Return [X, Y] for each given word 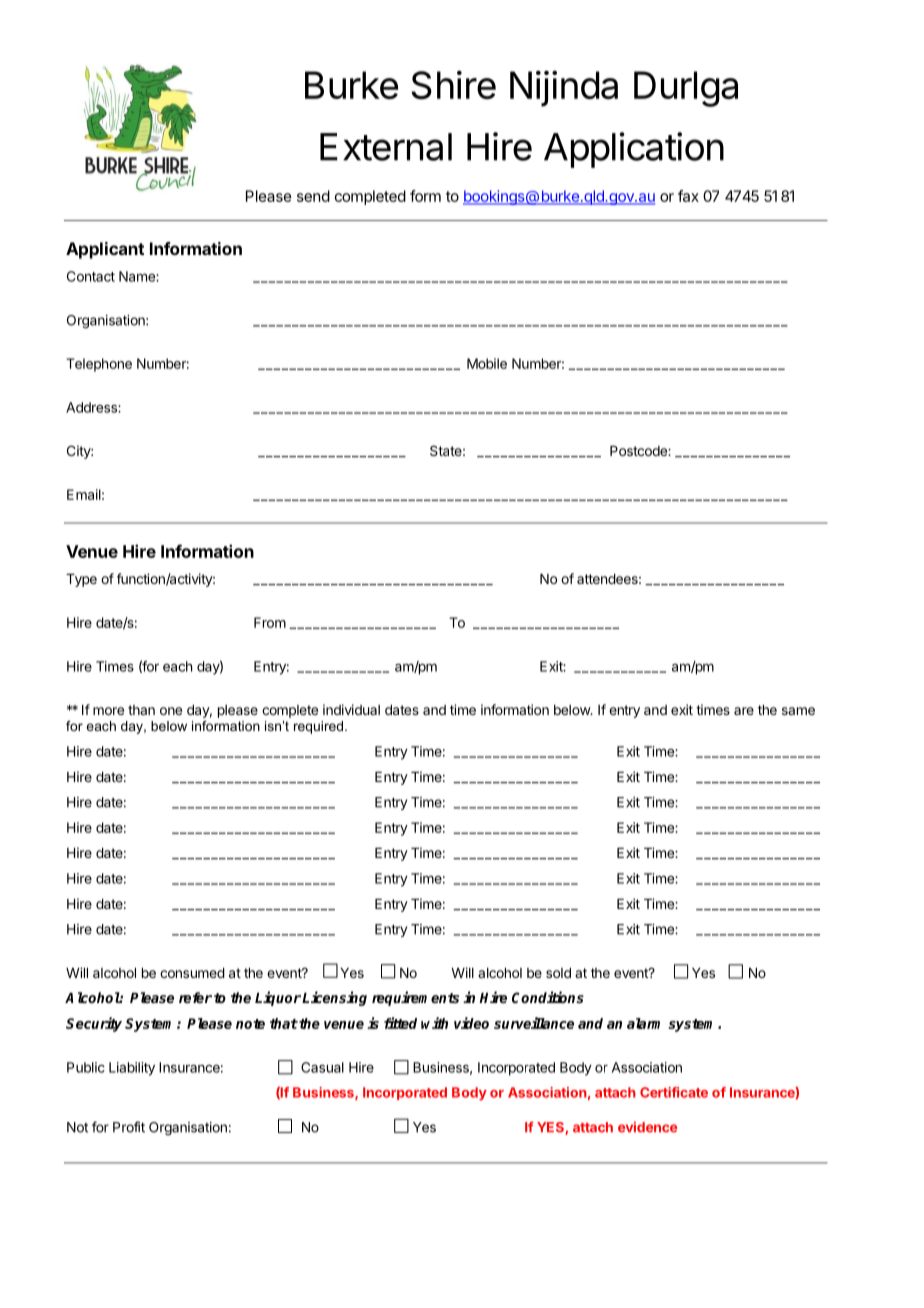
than [141, 710]
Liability [132, 1069]
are [744, 711]
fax [688, 196]
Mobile [487, 363]
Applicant [105, 250]
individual [351, 709]
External [386, 147]
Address [92, 407]
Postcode [639, 451]
